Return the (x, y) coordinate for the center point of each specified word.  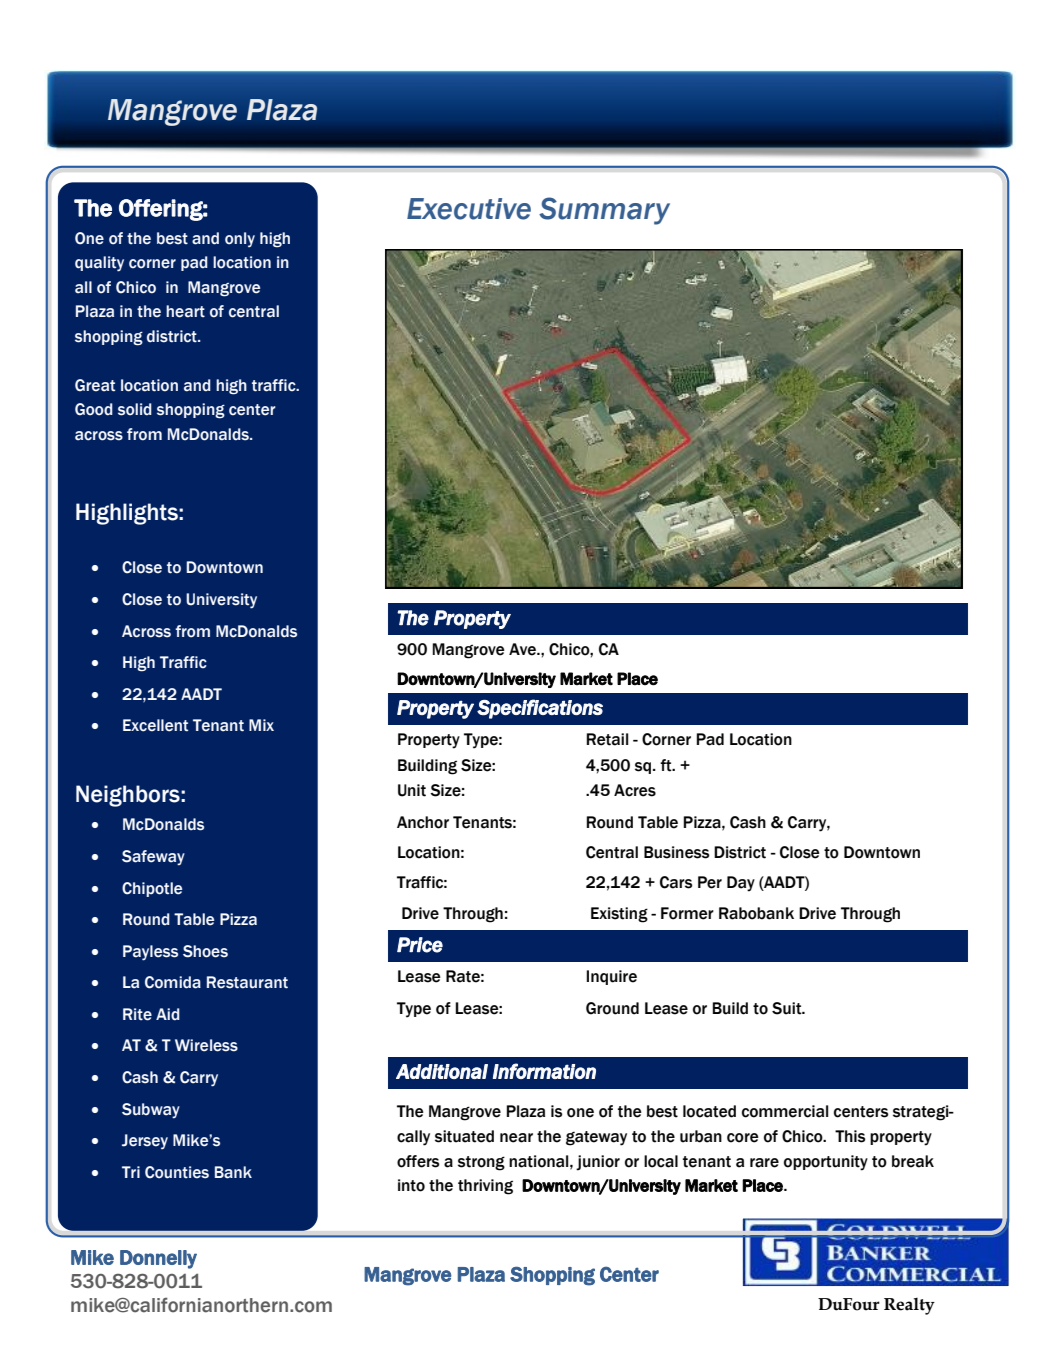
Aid (168, 1014)
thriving (485, 1187)
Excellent (155, 725)
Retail (607, 739)
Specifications (540, 709)
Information (544, 1071)
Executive (469, 209)
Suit (788, 1008)
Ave (523, 649)
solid (135, 409)
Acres (635, 790)
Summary (604, 211)
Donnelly (158, 1259)
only (240, 239)
